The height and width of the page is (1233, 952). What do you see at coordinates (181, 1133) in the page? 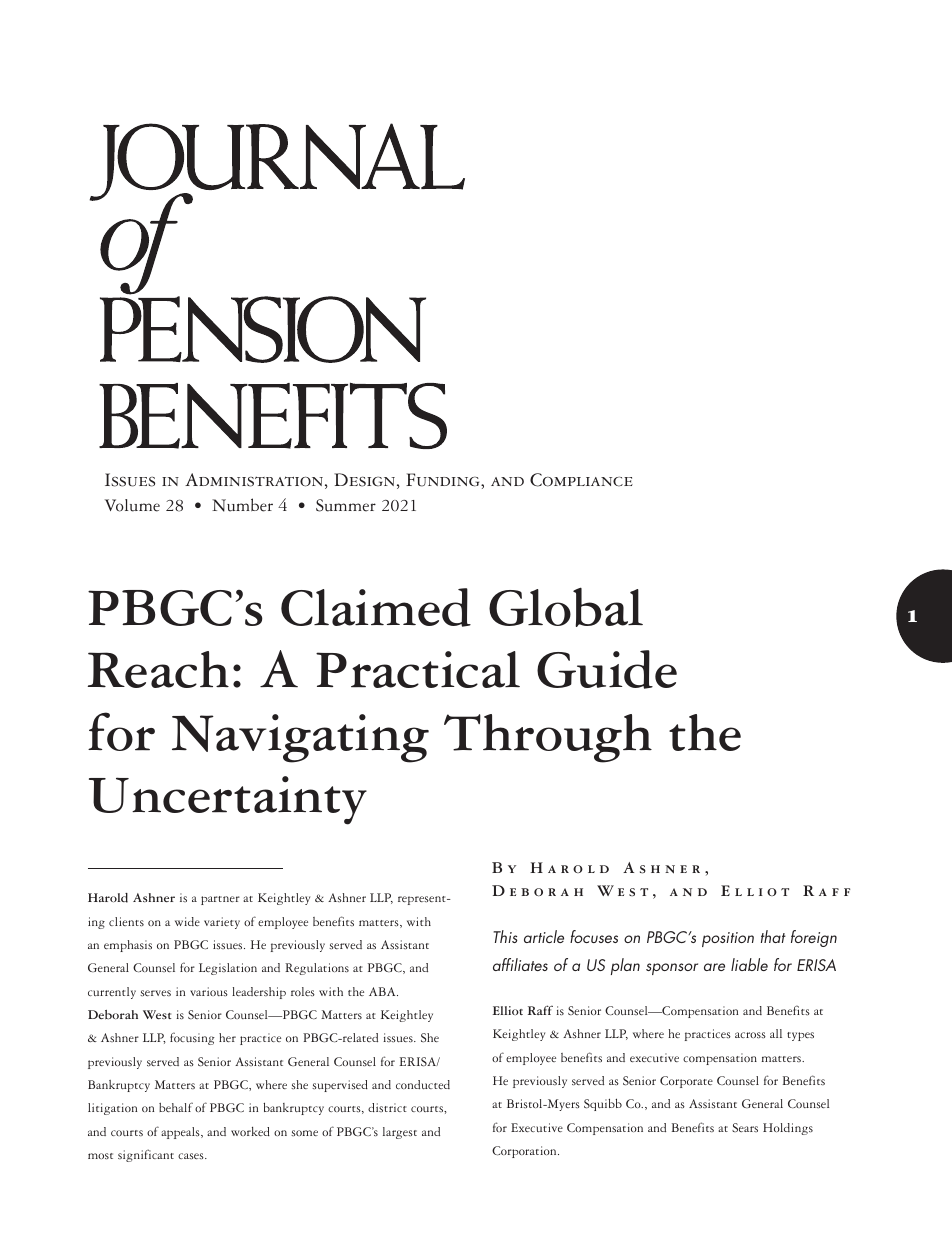
I see `appeals` at bounding box center [181, 1133].
